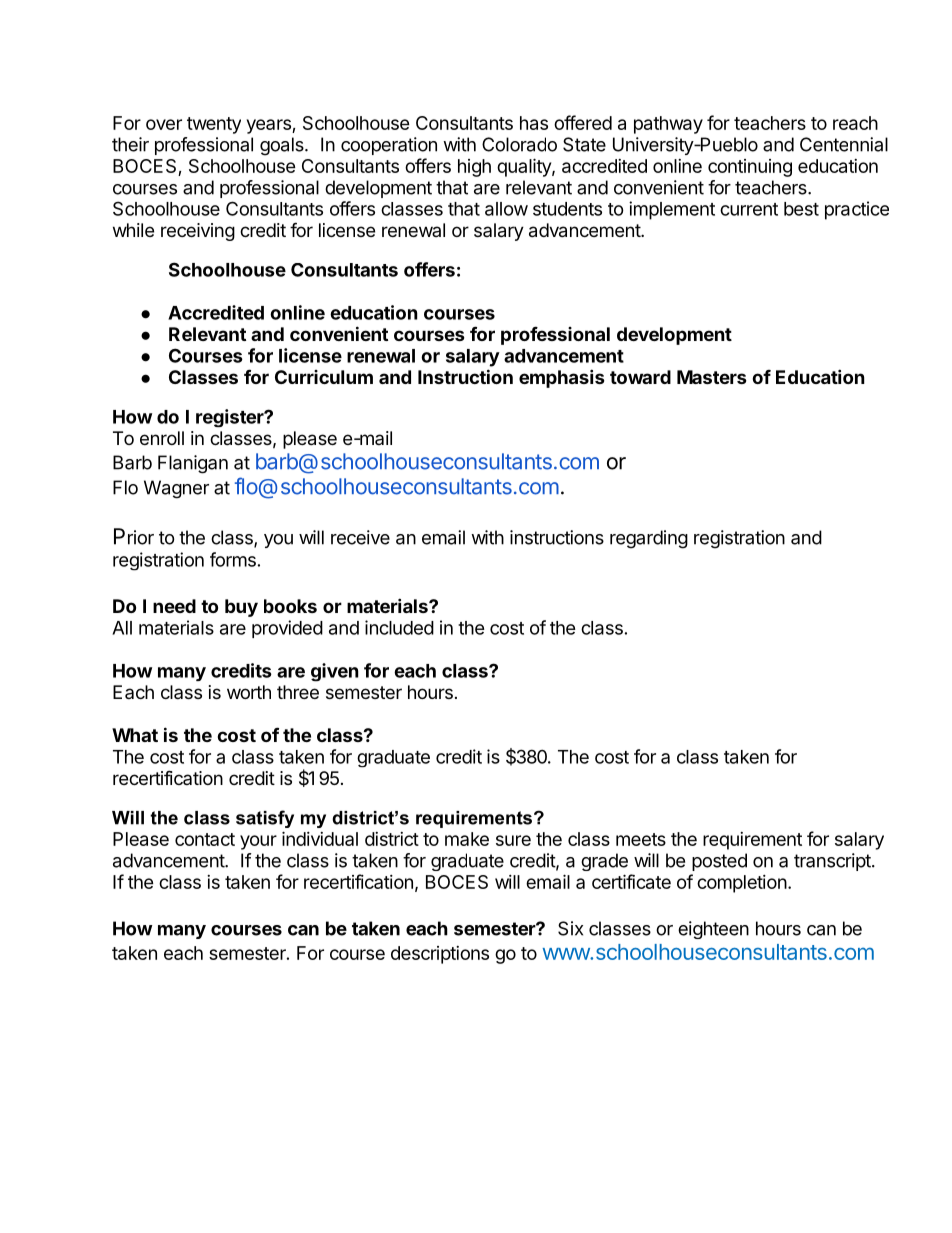 The image size is (952, 1233). I want to click on Masters, so click(712, 377).
